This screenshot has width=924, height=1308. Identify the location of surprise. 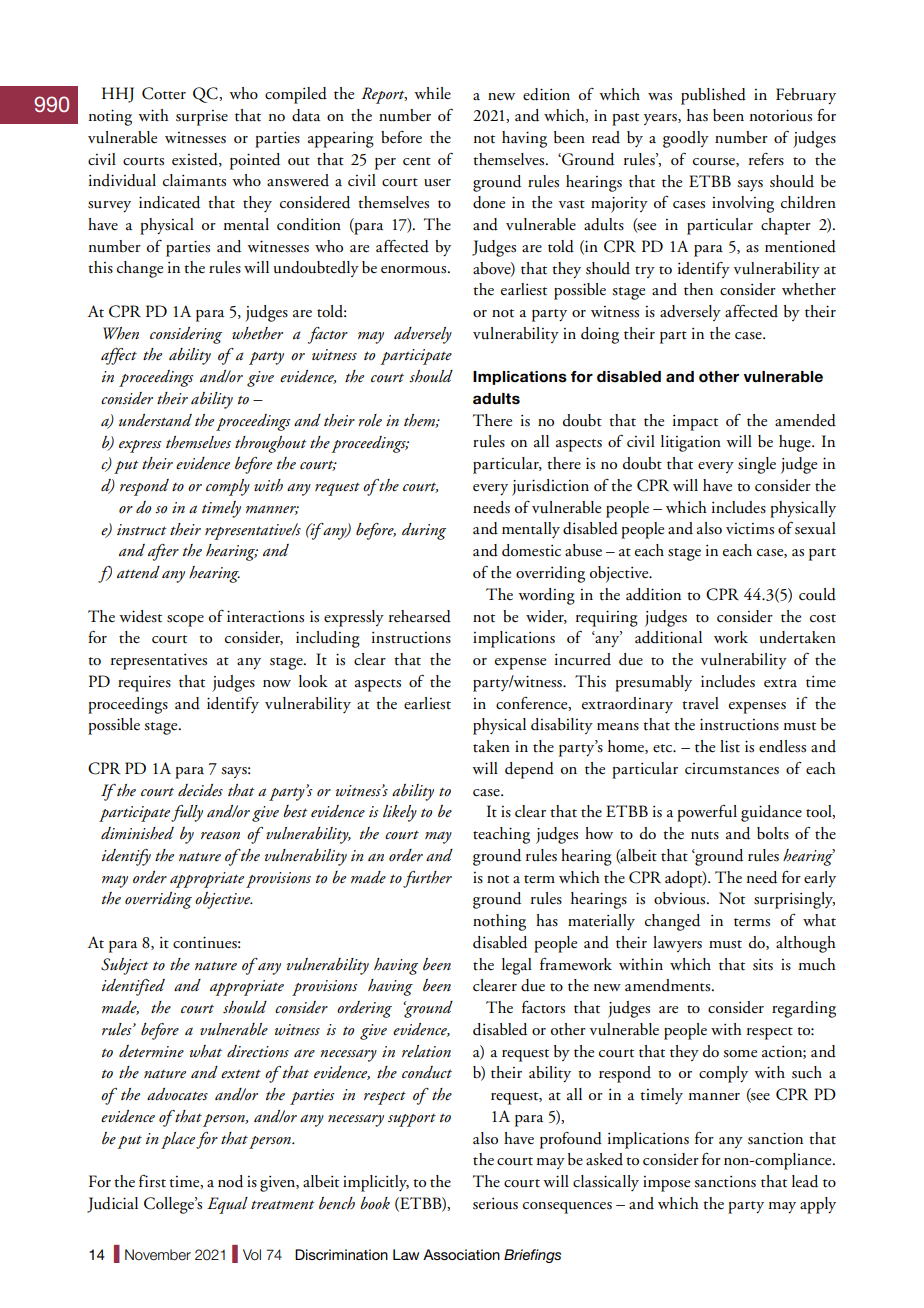
(202, 118).
